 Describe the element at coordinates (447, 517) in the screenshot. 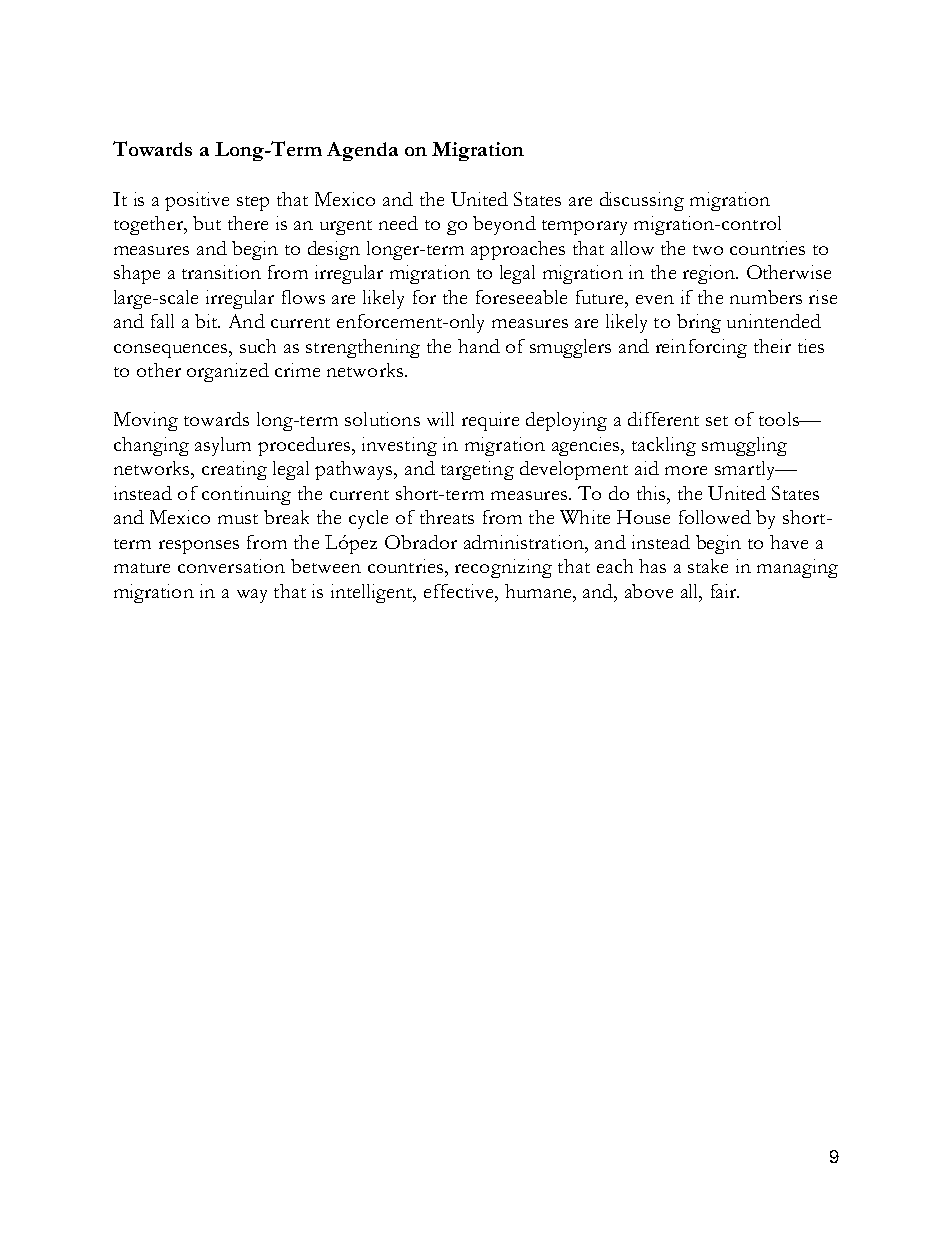

I see `threats` at that location.
